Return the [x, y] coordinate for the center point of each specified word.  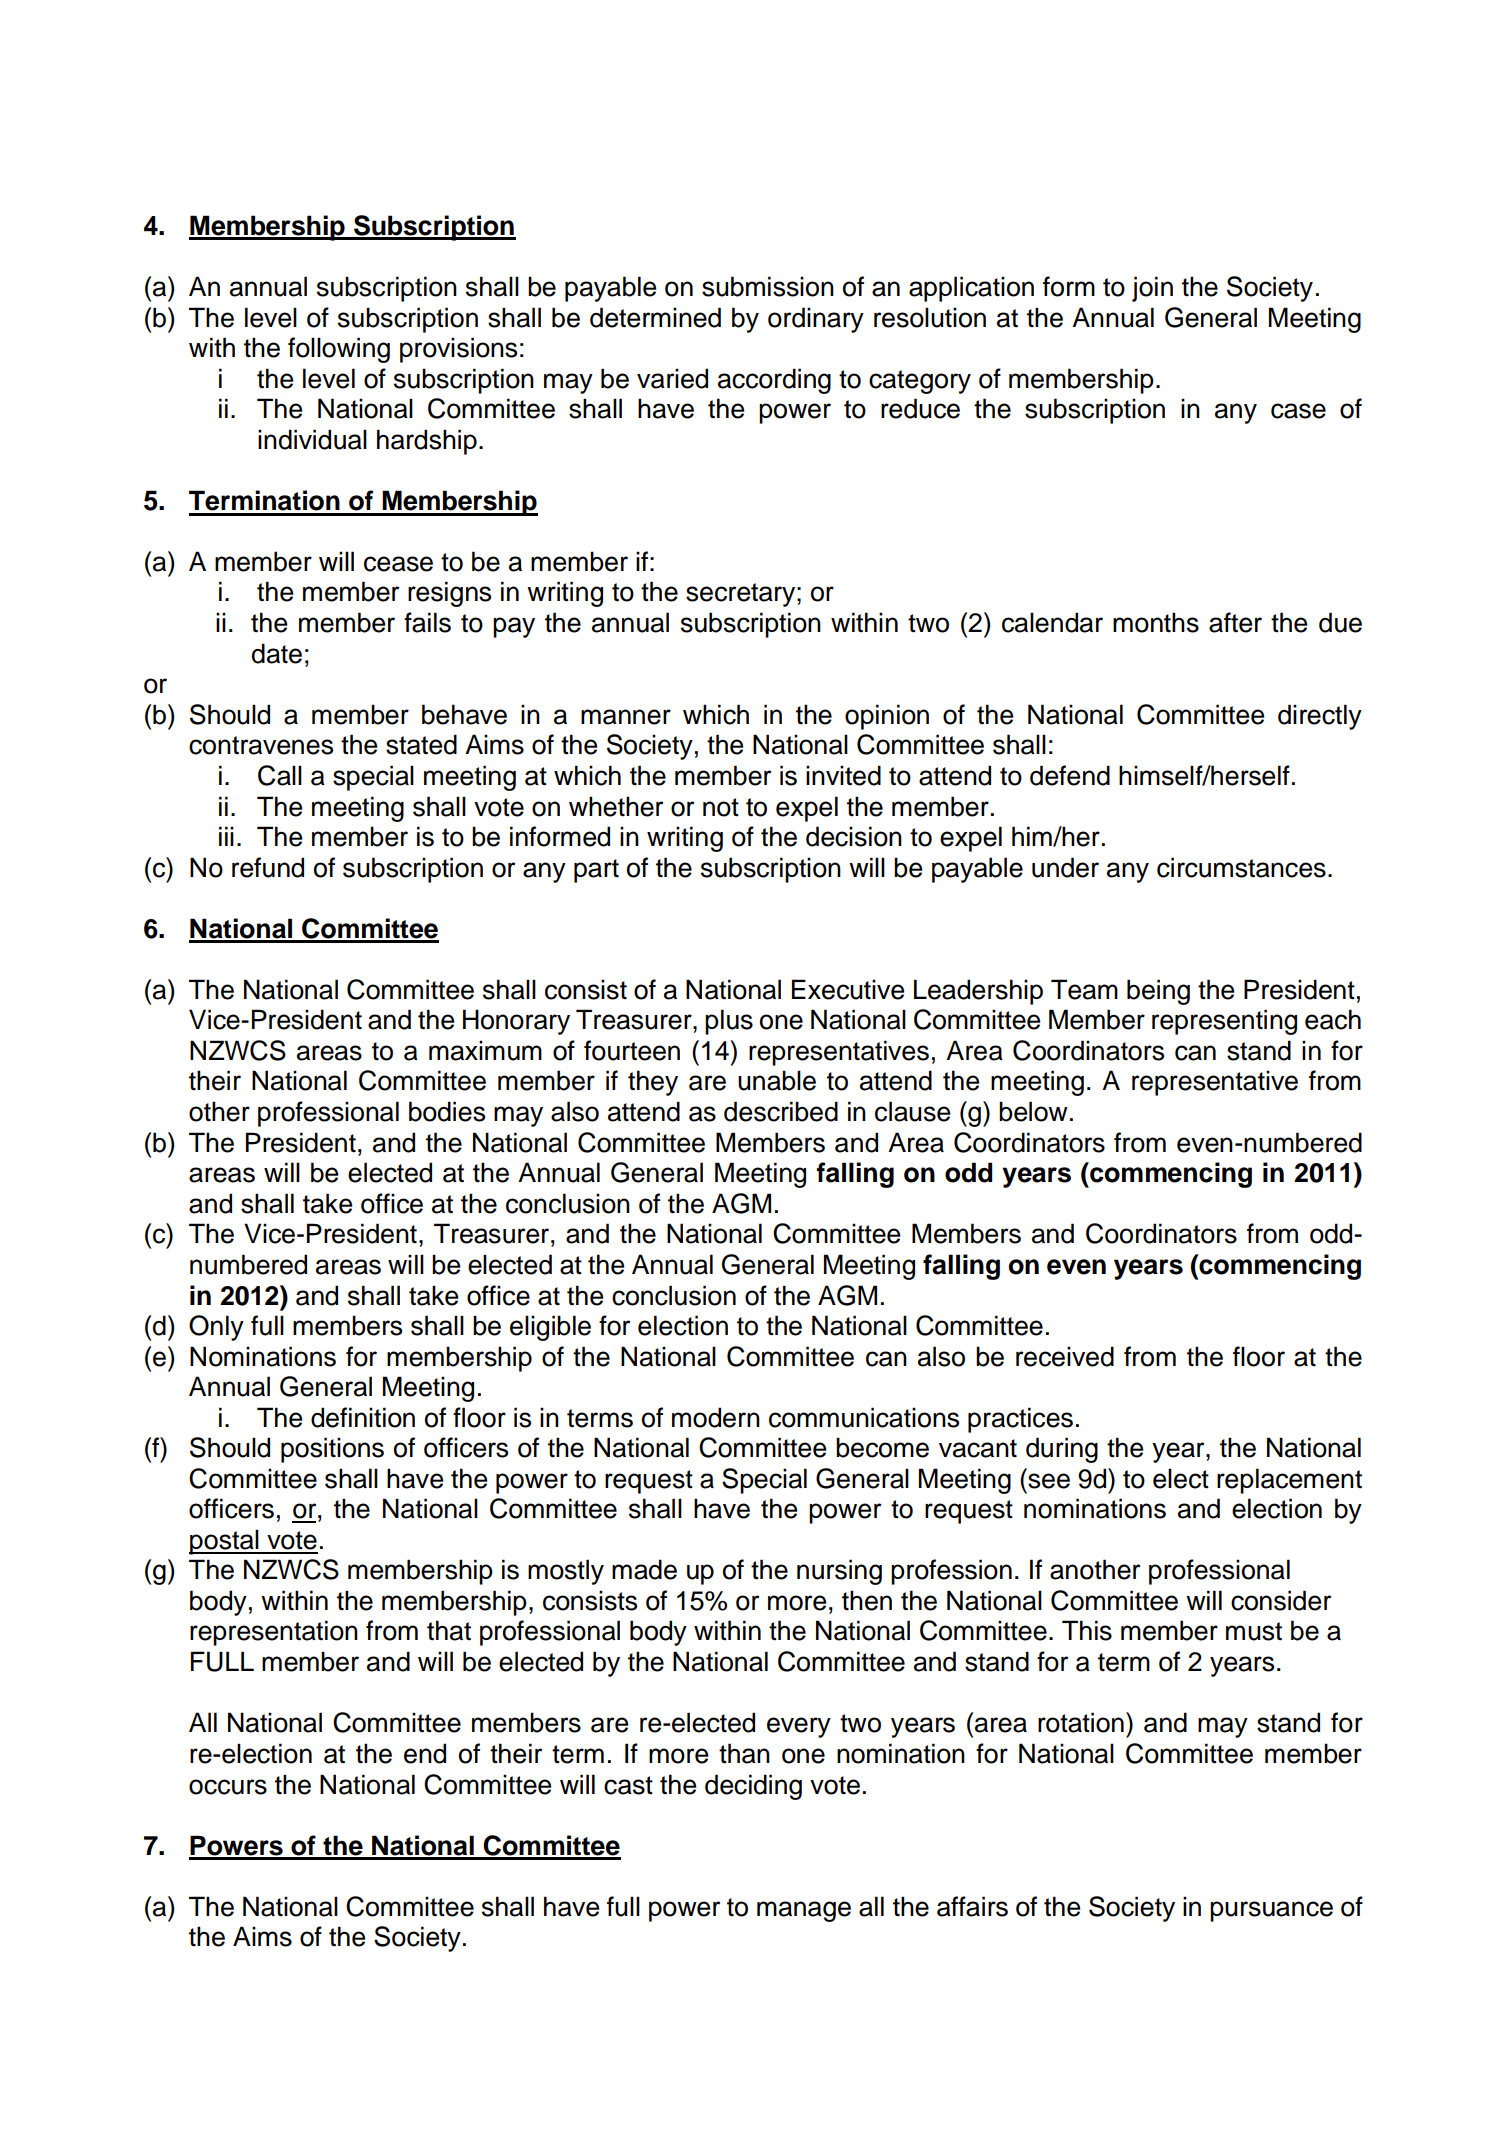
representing [1224, 1022]
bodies [447, 1111]
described [781, 1111]
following [339, 350]
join [1152, 289]
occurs [228, 1787]
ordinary [816, 320]
